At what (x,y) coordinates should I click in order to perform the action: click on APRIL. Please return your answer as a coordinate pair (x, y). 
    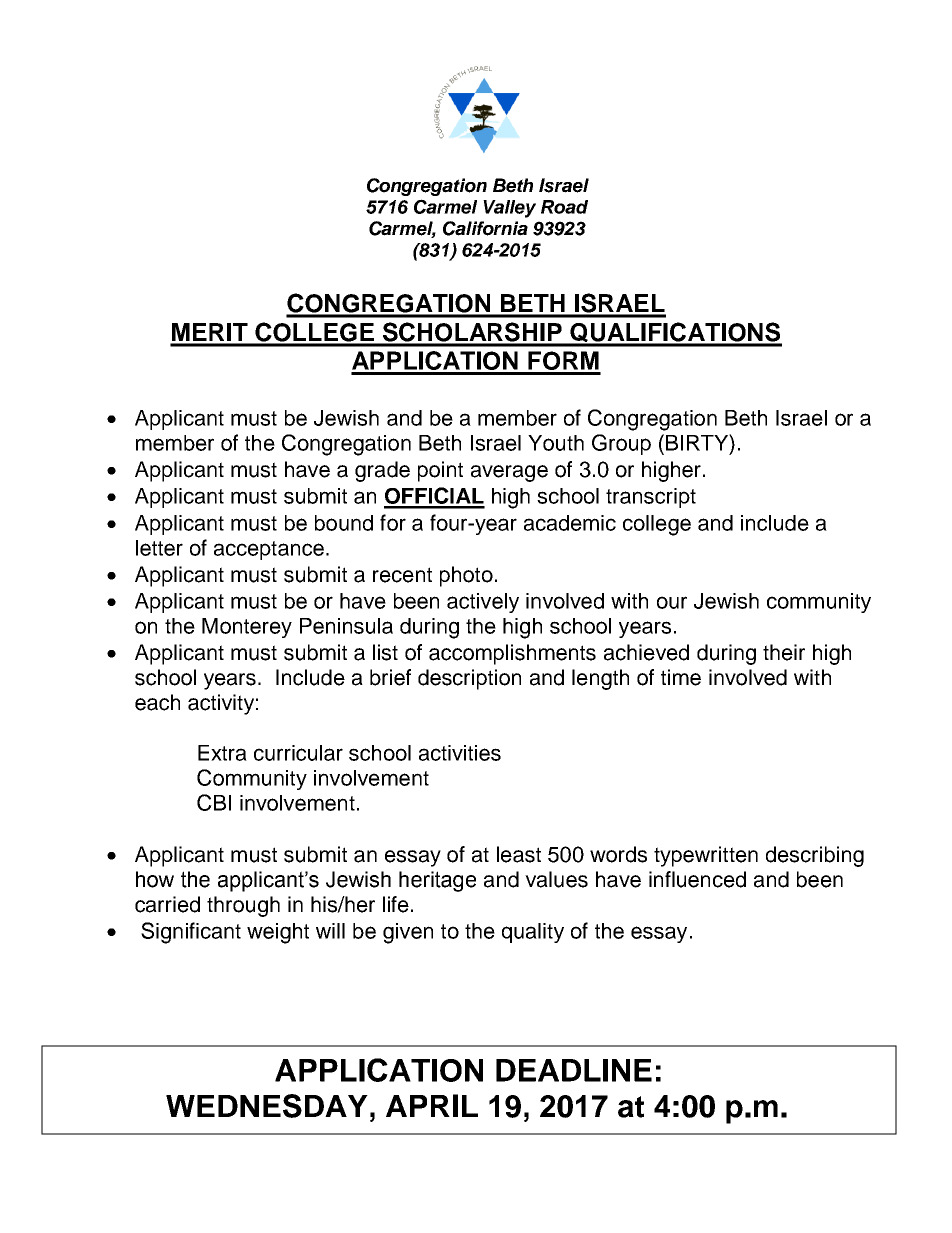
    Looking at the image, I should click on (432, 1105).
